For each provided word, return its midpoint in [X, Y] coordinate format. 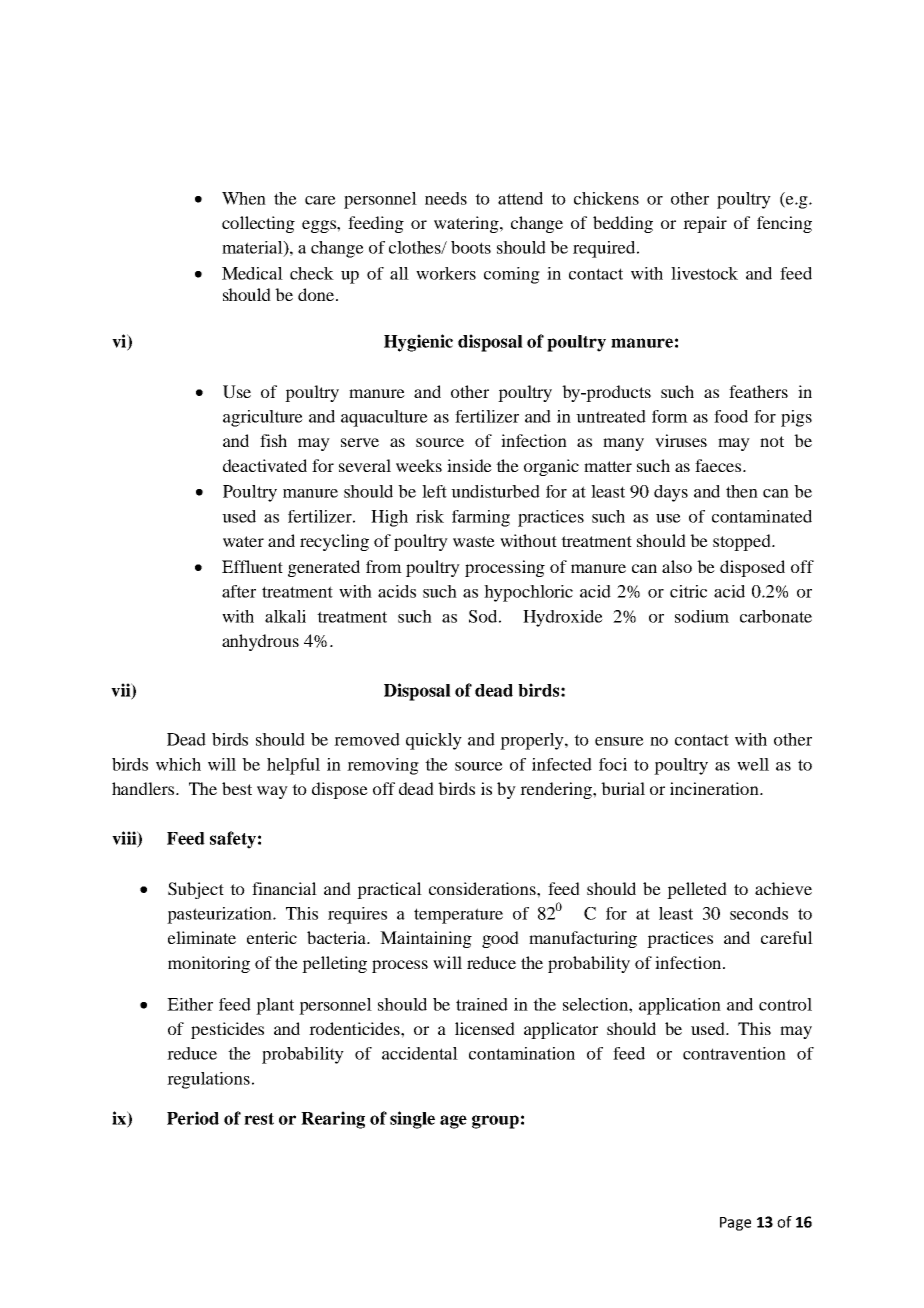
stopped [743, 542]
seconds [759, 913]
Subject [196, 890]
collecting [258, 224]
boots [471, 247]
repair [705, 224]
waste [474, 541]
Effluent [252, 566]
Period [193, 1118]
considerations [483, 888]
